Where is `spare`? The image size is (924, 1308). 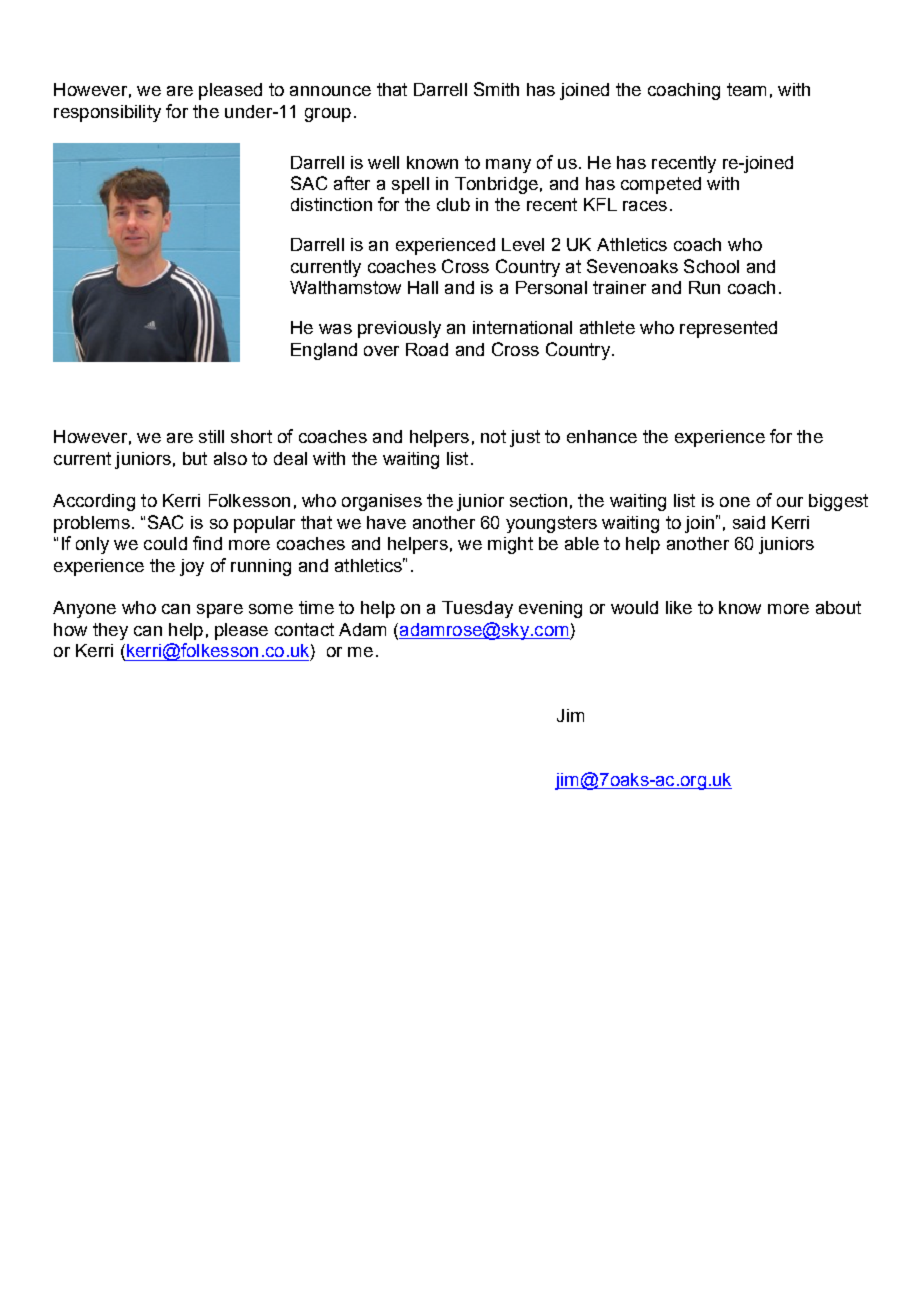 spare is located at coordinates (220, 611).
